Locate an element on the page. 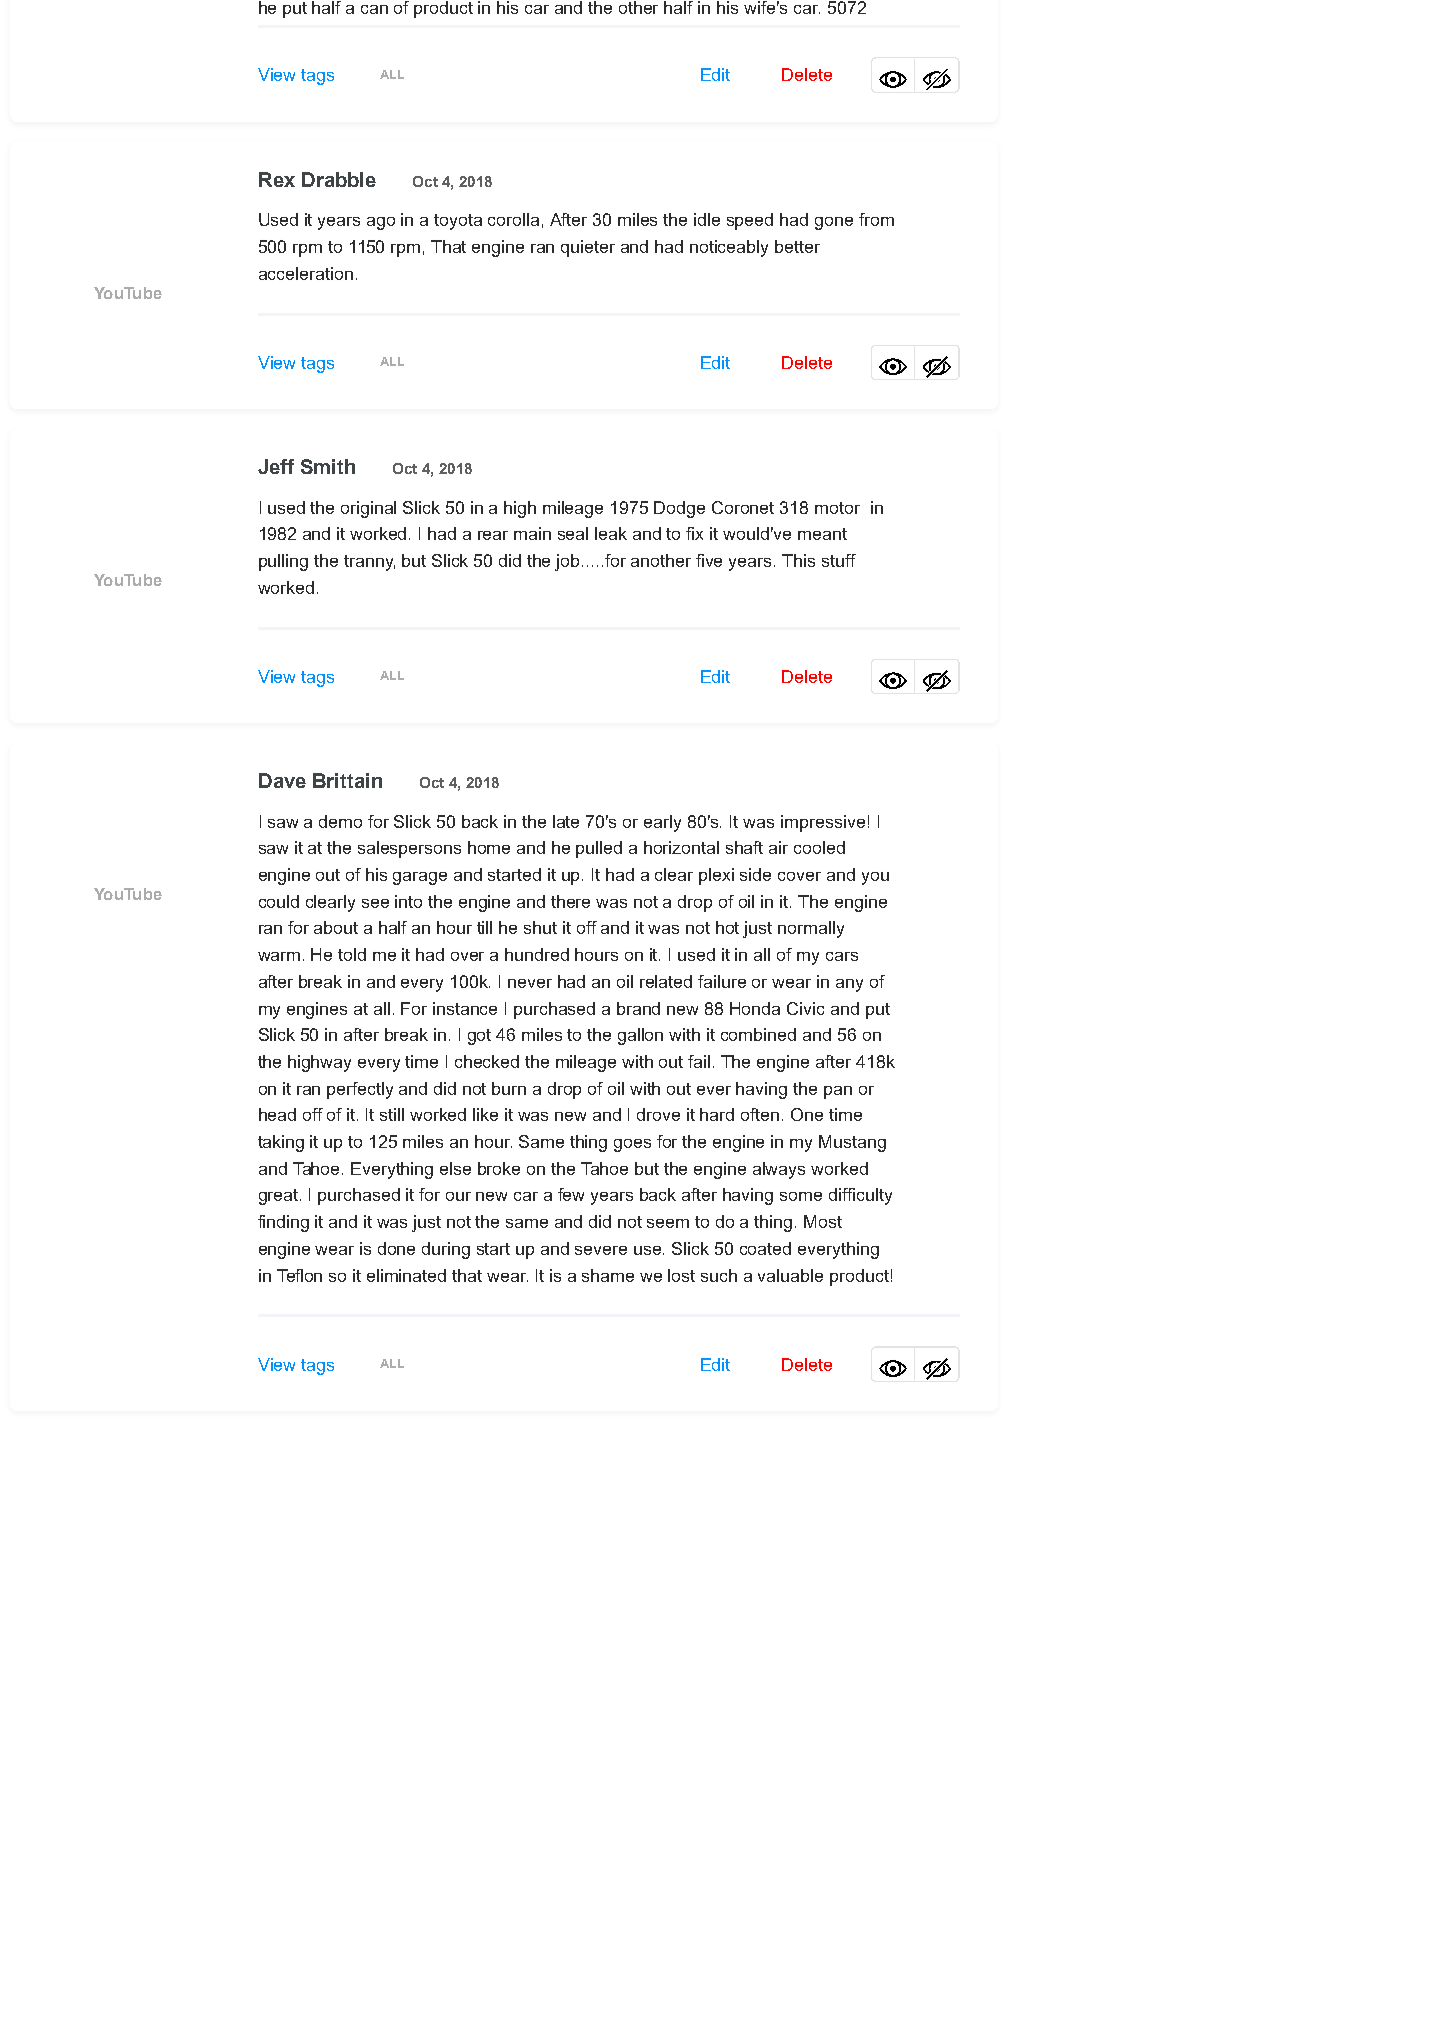  This is located at coordinates (798, 560).
